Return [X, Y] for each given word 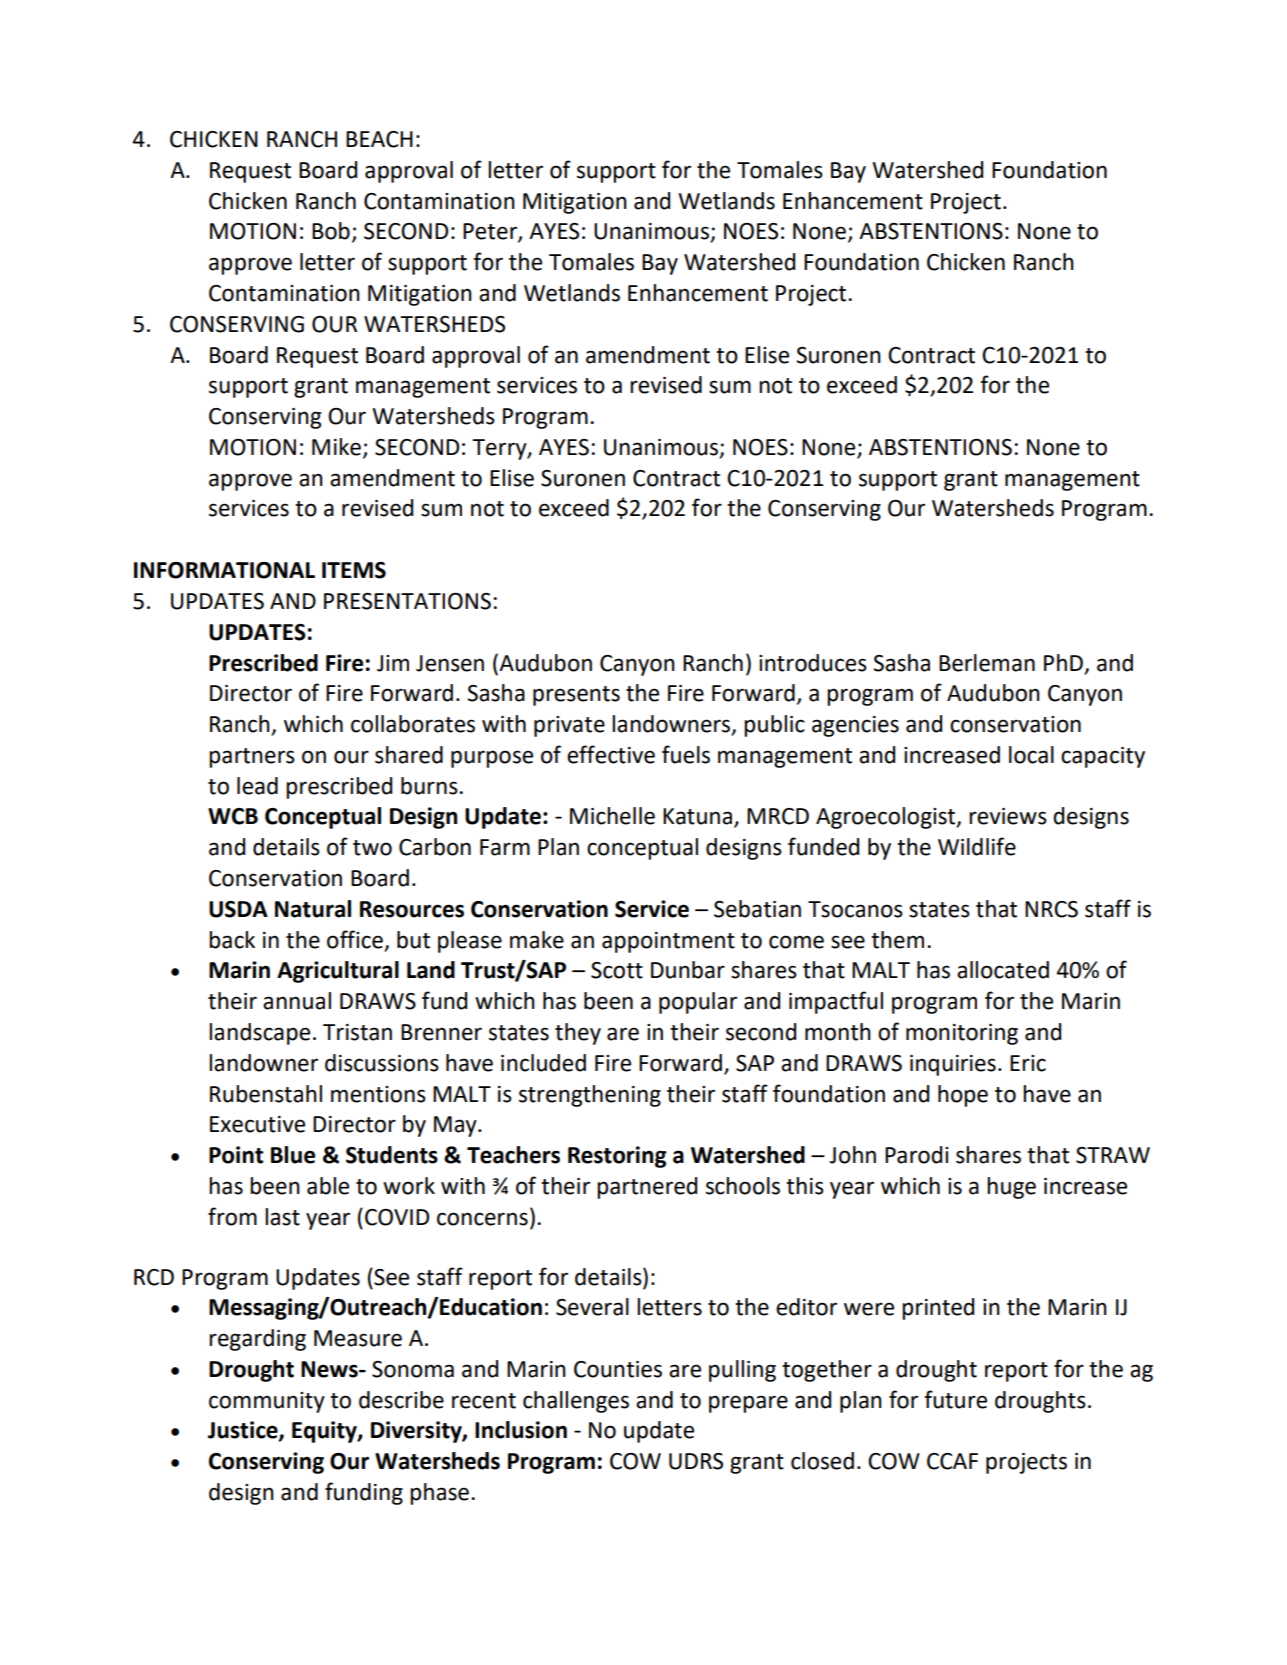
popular [698, 1003]
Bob [331, 231]
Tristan [357, 1032]
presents [576, 696]
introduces [813, 663]
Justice [244, 1431]
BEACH [379, 139]
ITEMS [354, 570]
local [1031, 755]
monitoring [962, 1034]
